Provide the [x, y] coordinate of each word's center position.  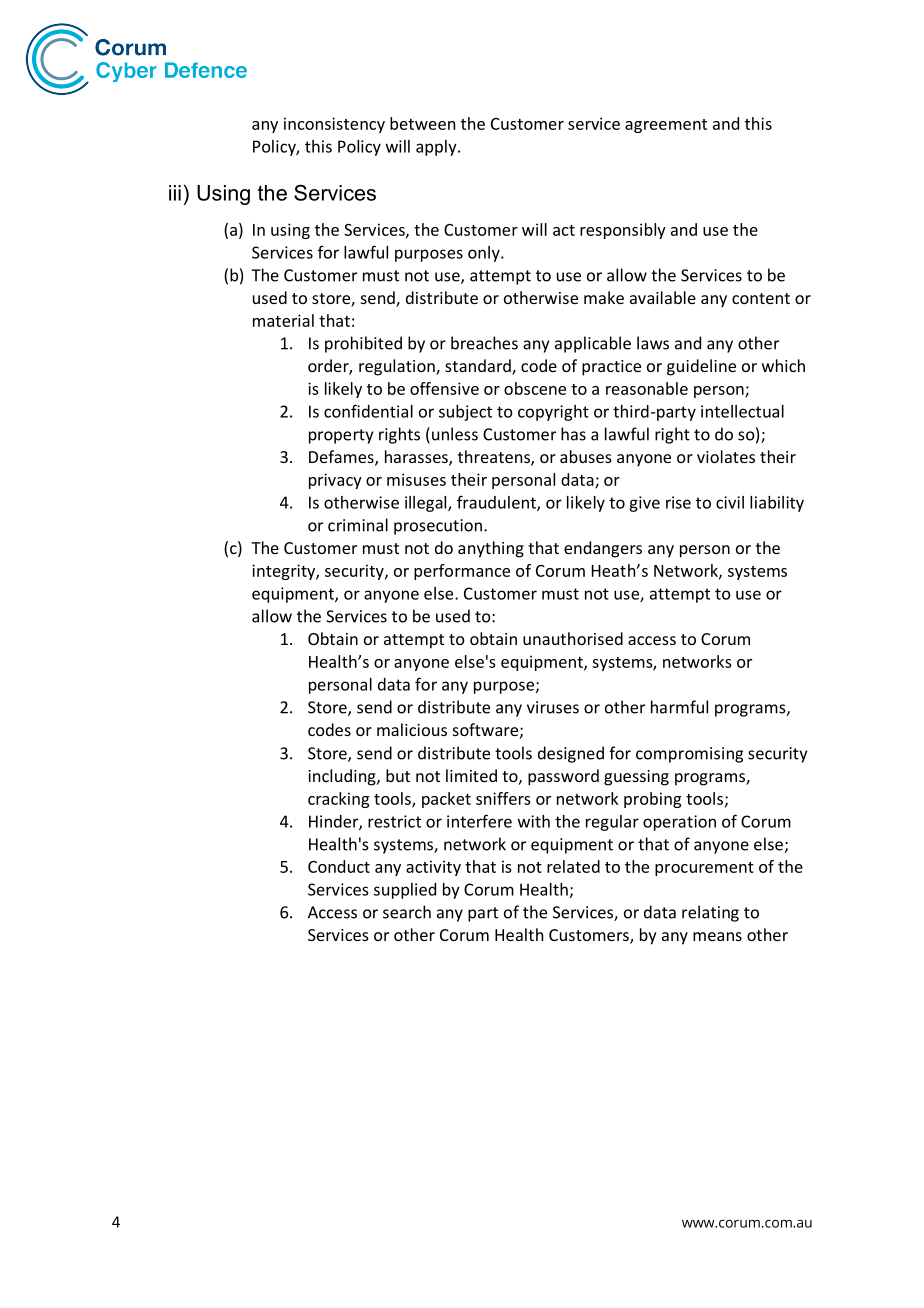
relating [710, 913]
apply [437, 148]
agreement [666, 126]
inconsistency [334, 125]
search [407, 912]
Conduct [339, 866]
